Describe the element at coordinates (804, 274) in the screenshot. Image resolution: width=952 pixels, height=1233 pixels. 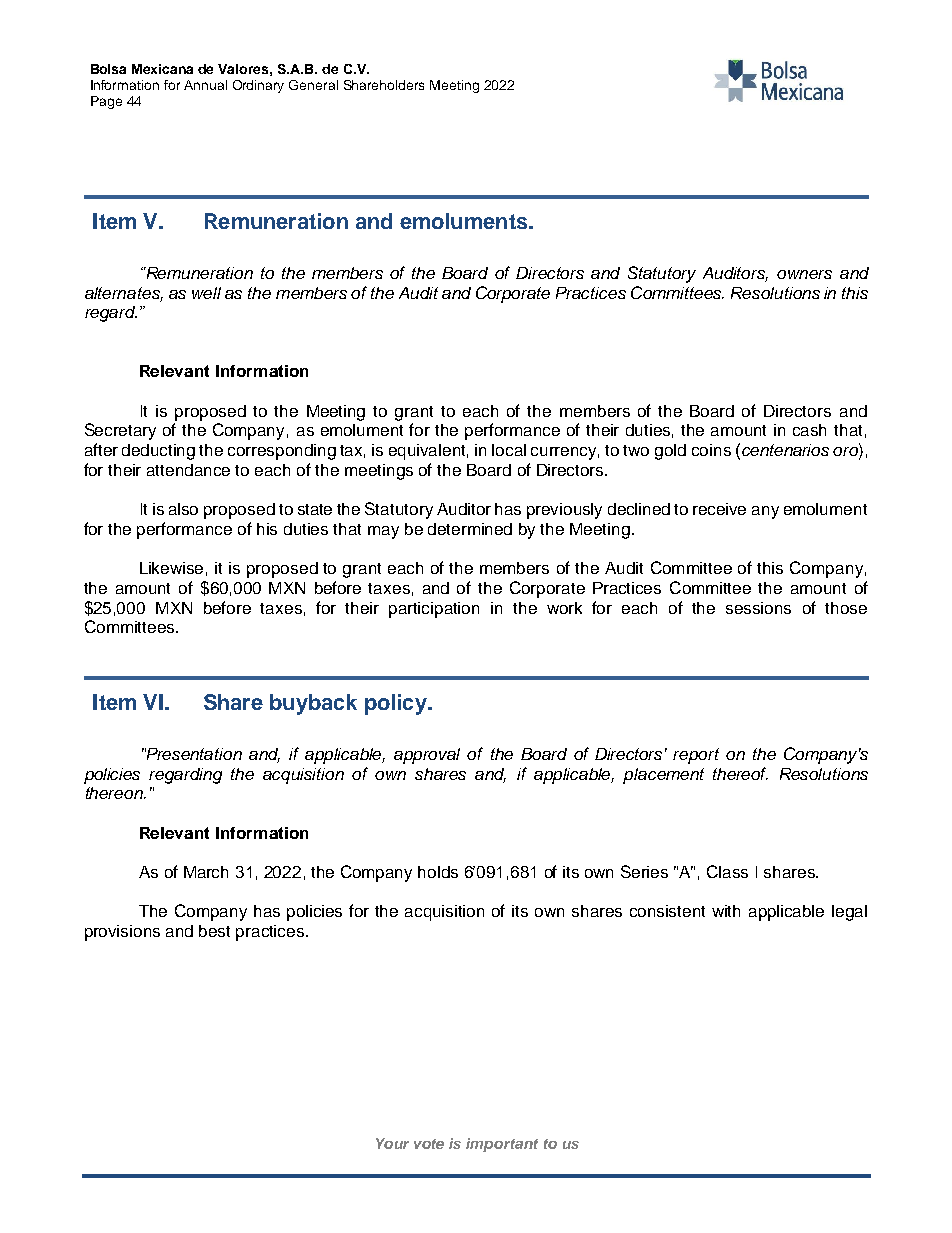
I see `owners` at that location.
